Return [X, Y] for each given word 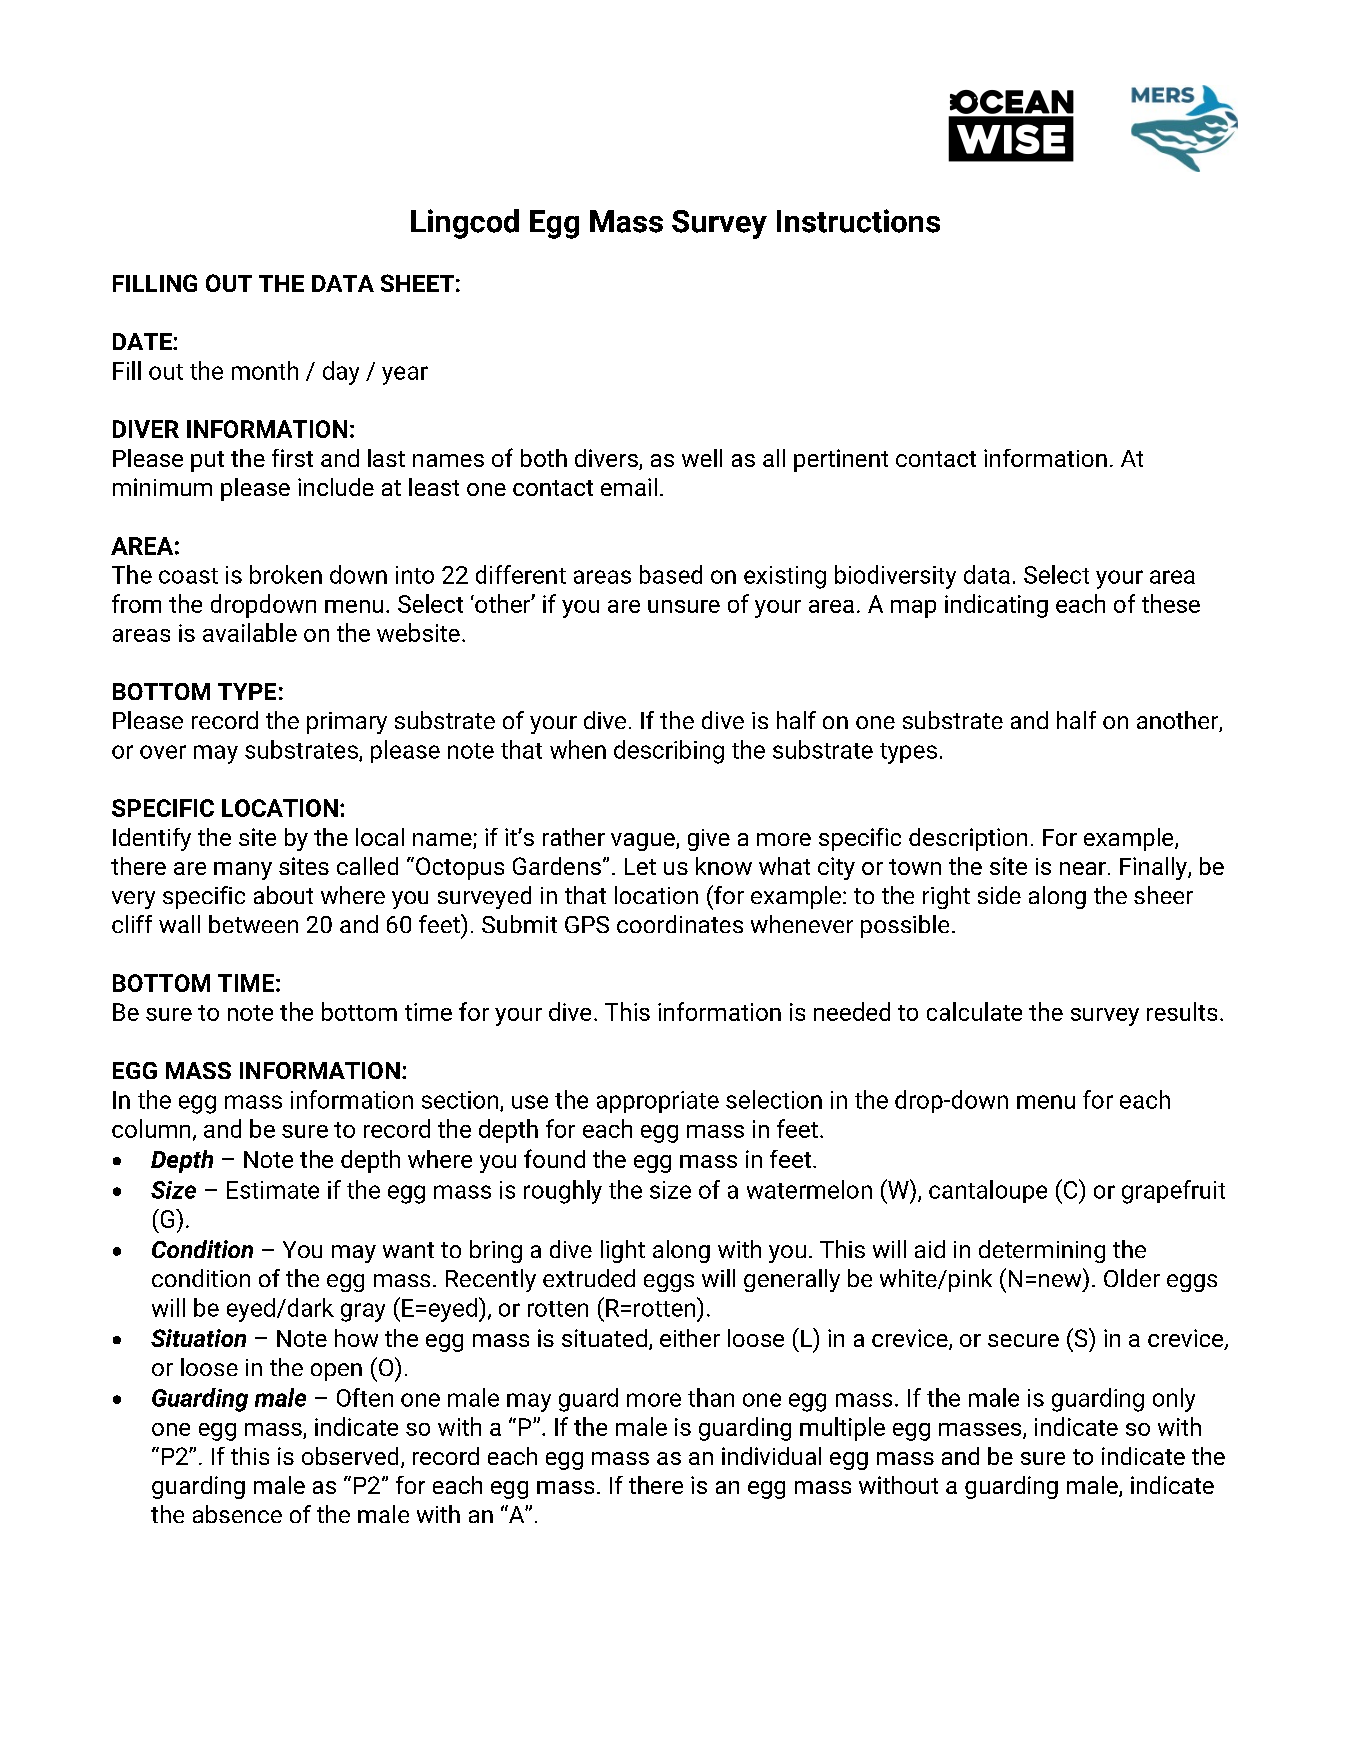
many [243, 871]
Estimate [273, 1190]
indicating [996, 606]
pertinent [841, 460]
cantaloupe [988, 1191]
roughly [563, 1192]
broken [286, 574]
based [671, 574]
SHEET [417, 283]
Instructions [858, 221]
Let [640, 866]
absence [237, 1514]
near [1083, 868]
